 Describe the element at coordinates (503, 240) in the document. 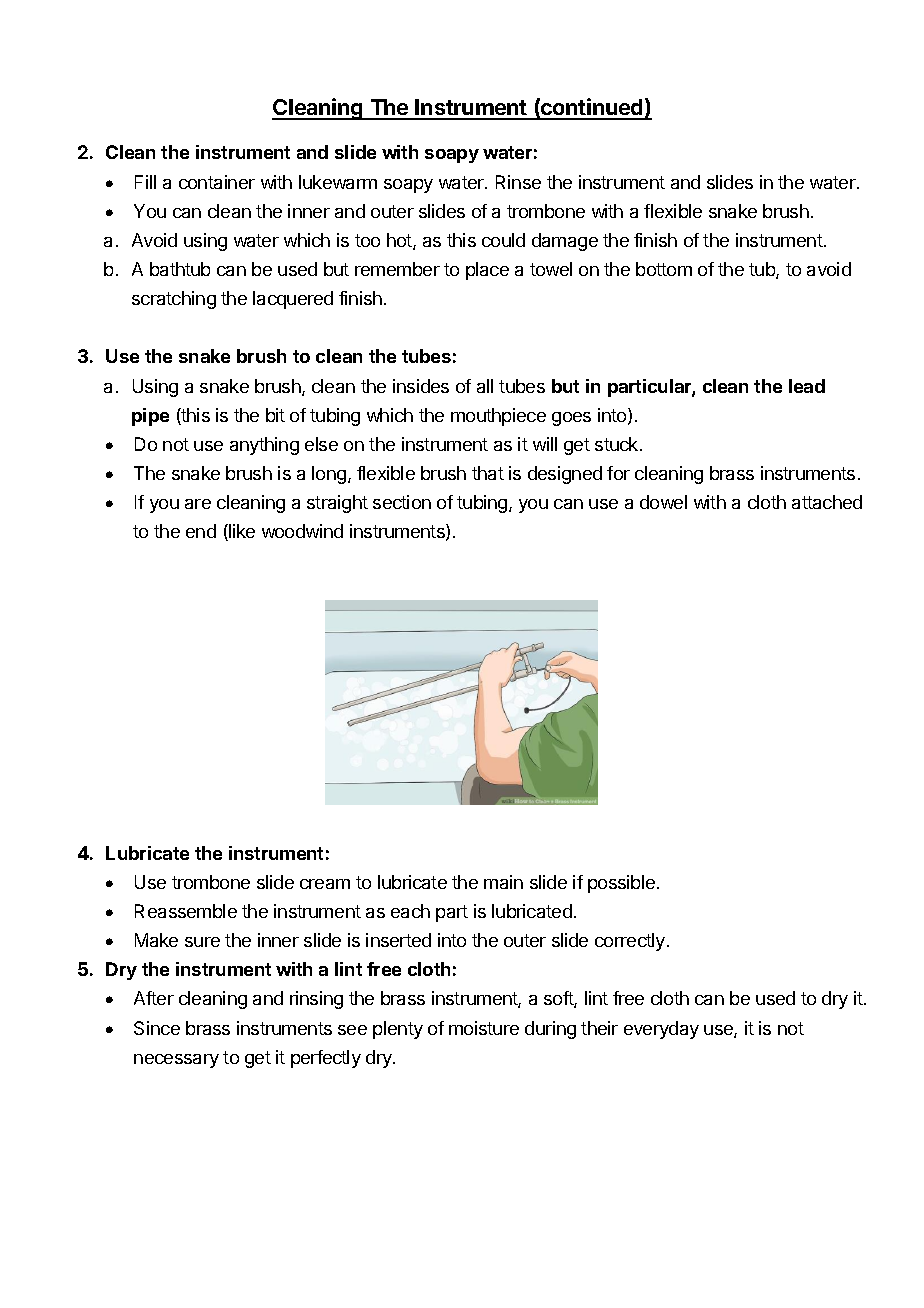

I see `could` at that location.
